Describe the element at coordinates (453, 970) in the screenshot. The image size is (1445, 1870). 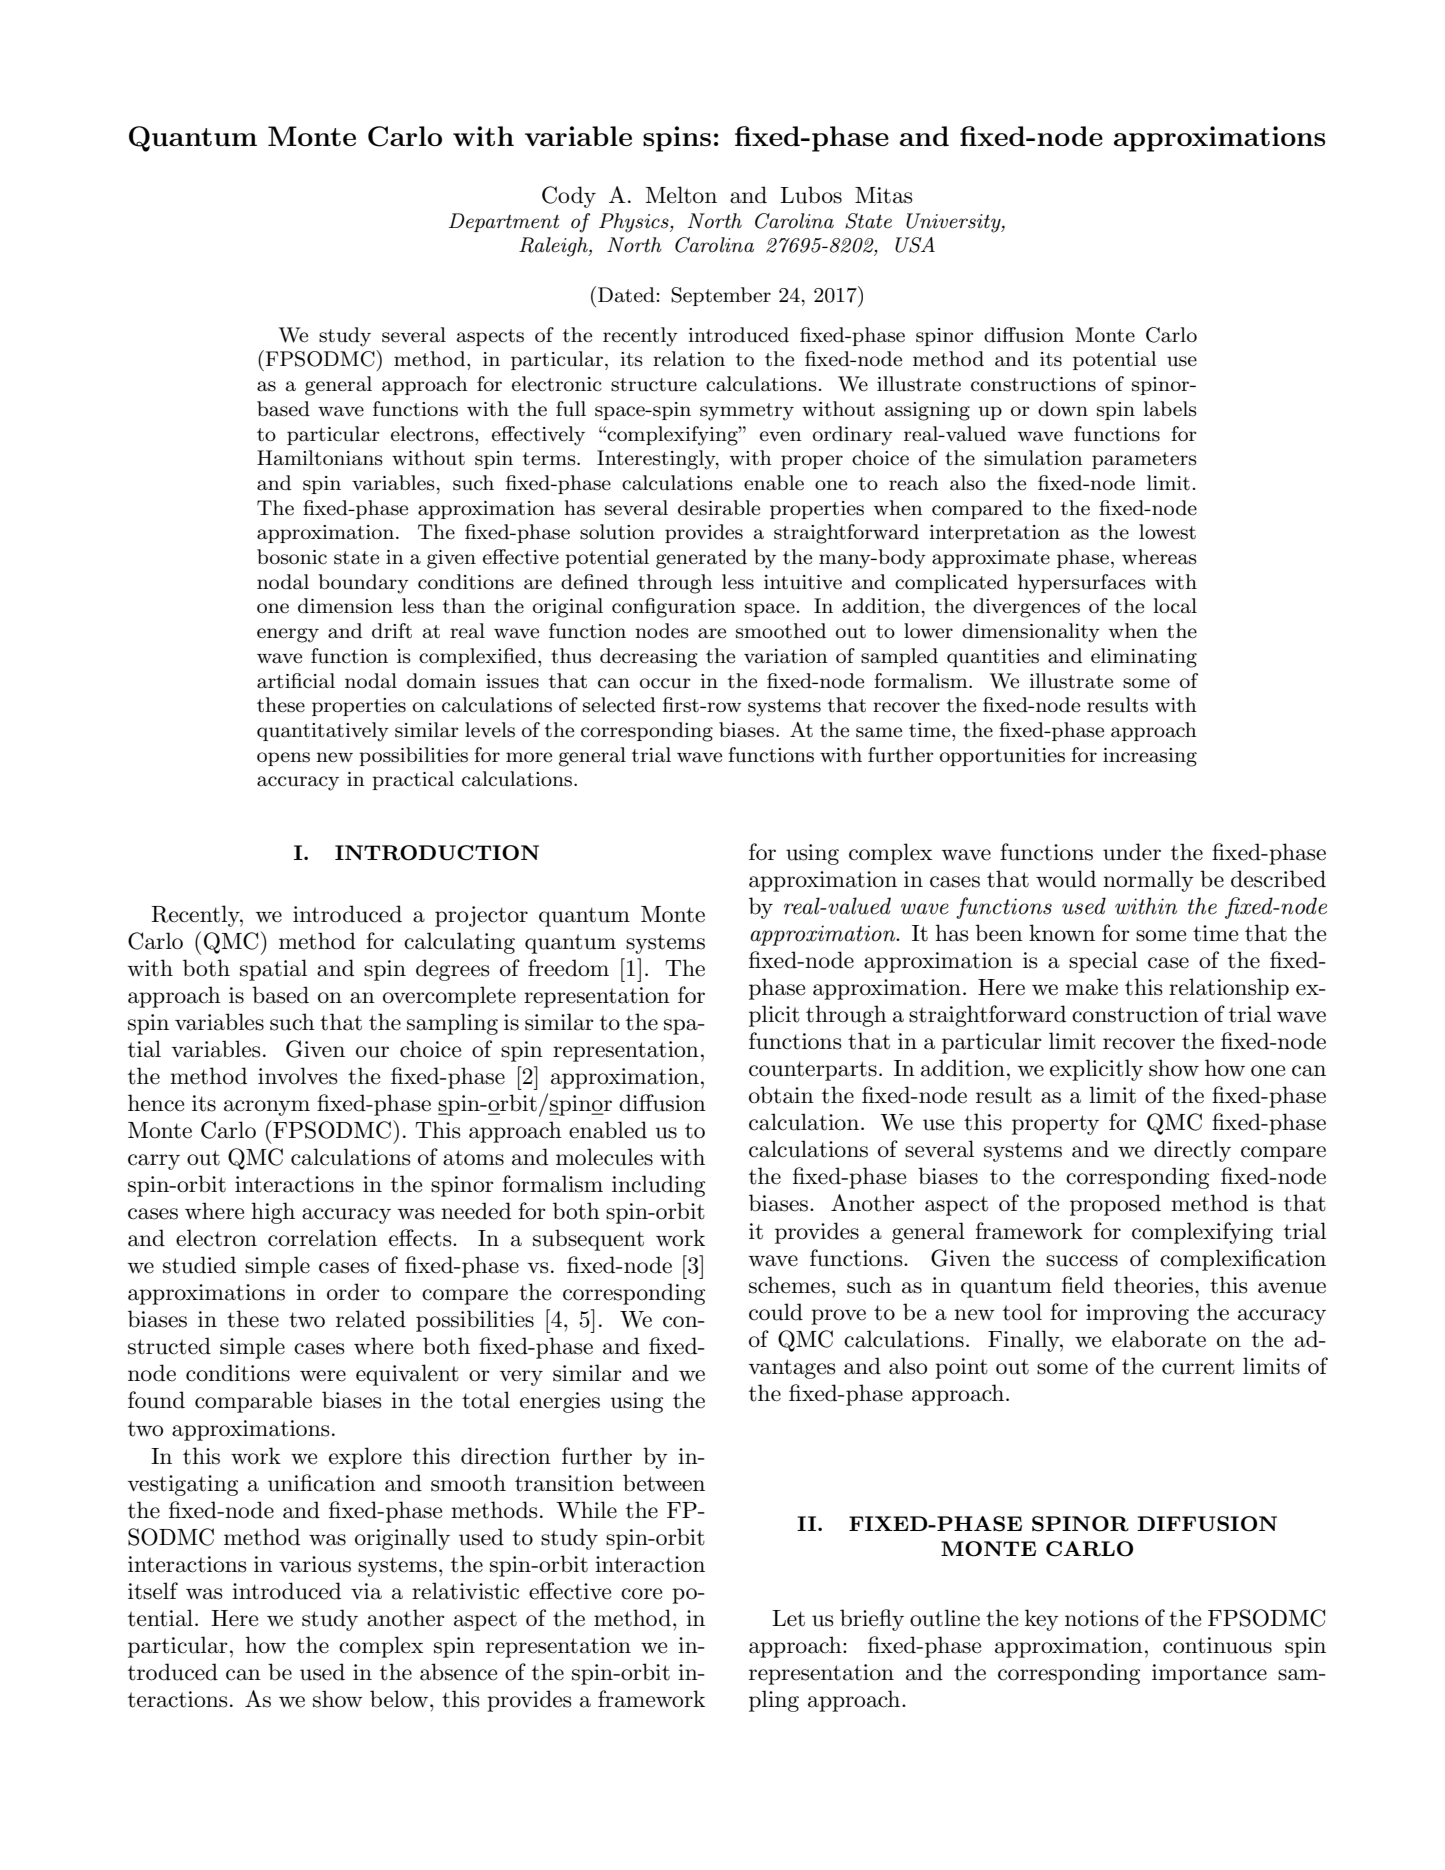
I see `degrees` at that location.
